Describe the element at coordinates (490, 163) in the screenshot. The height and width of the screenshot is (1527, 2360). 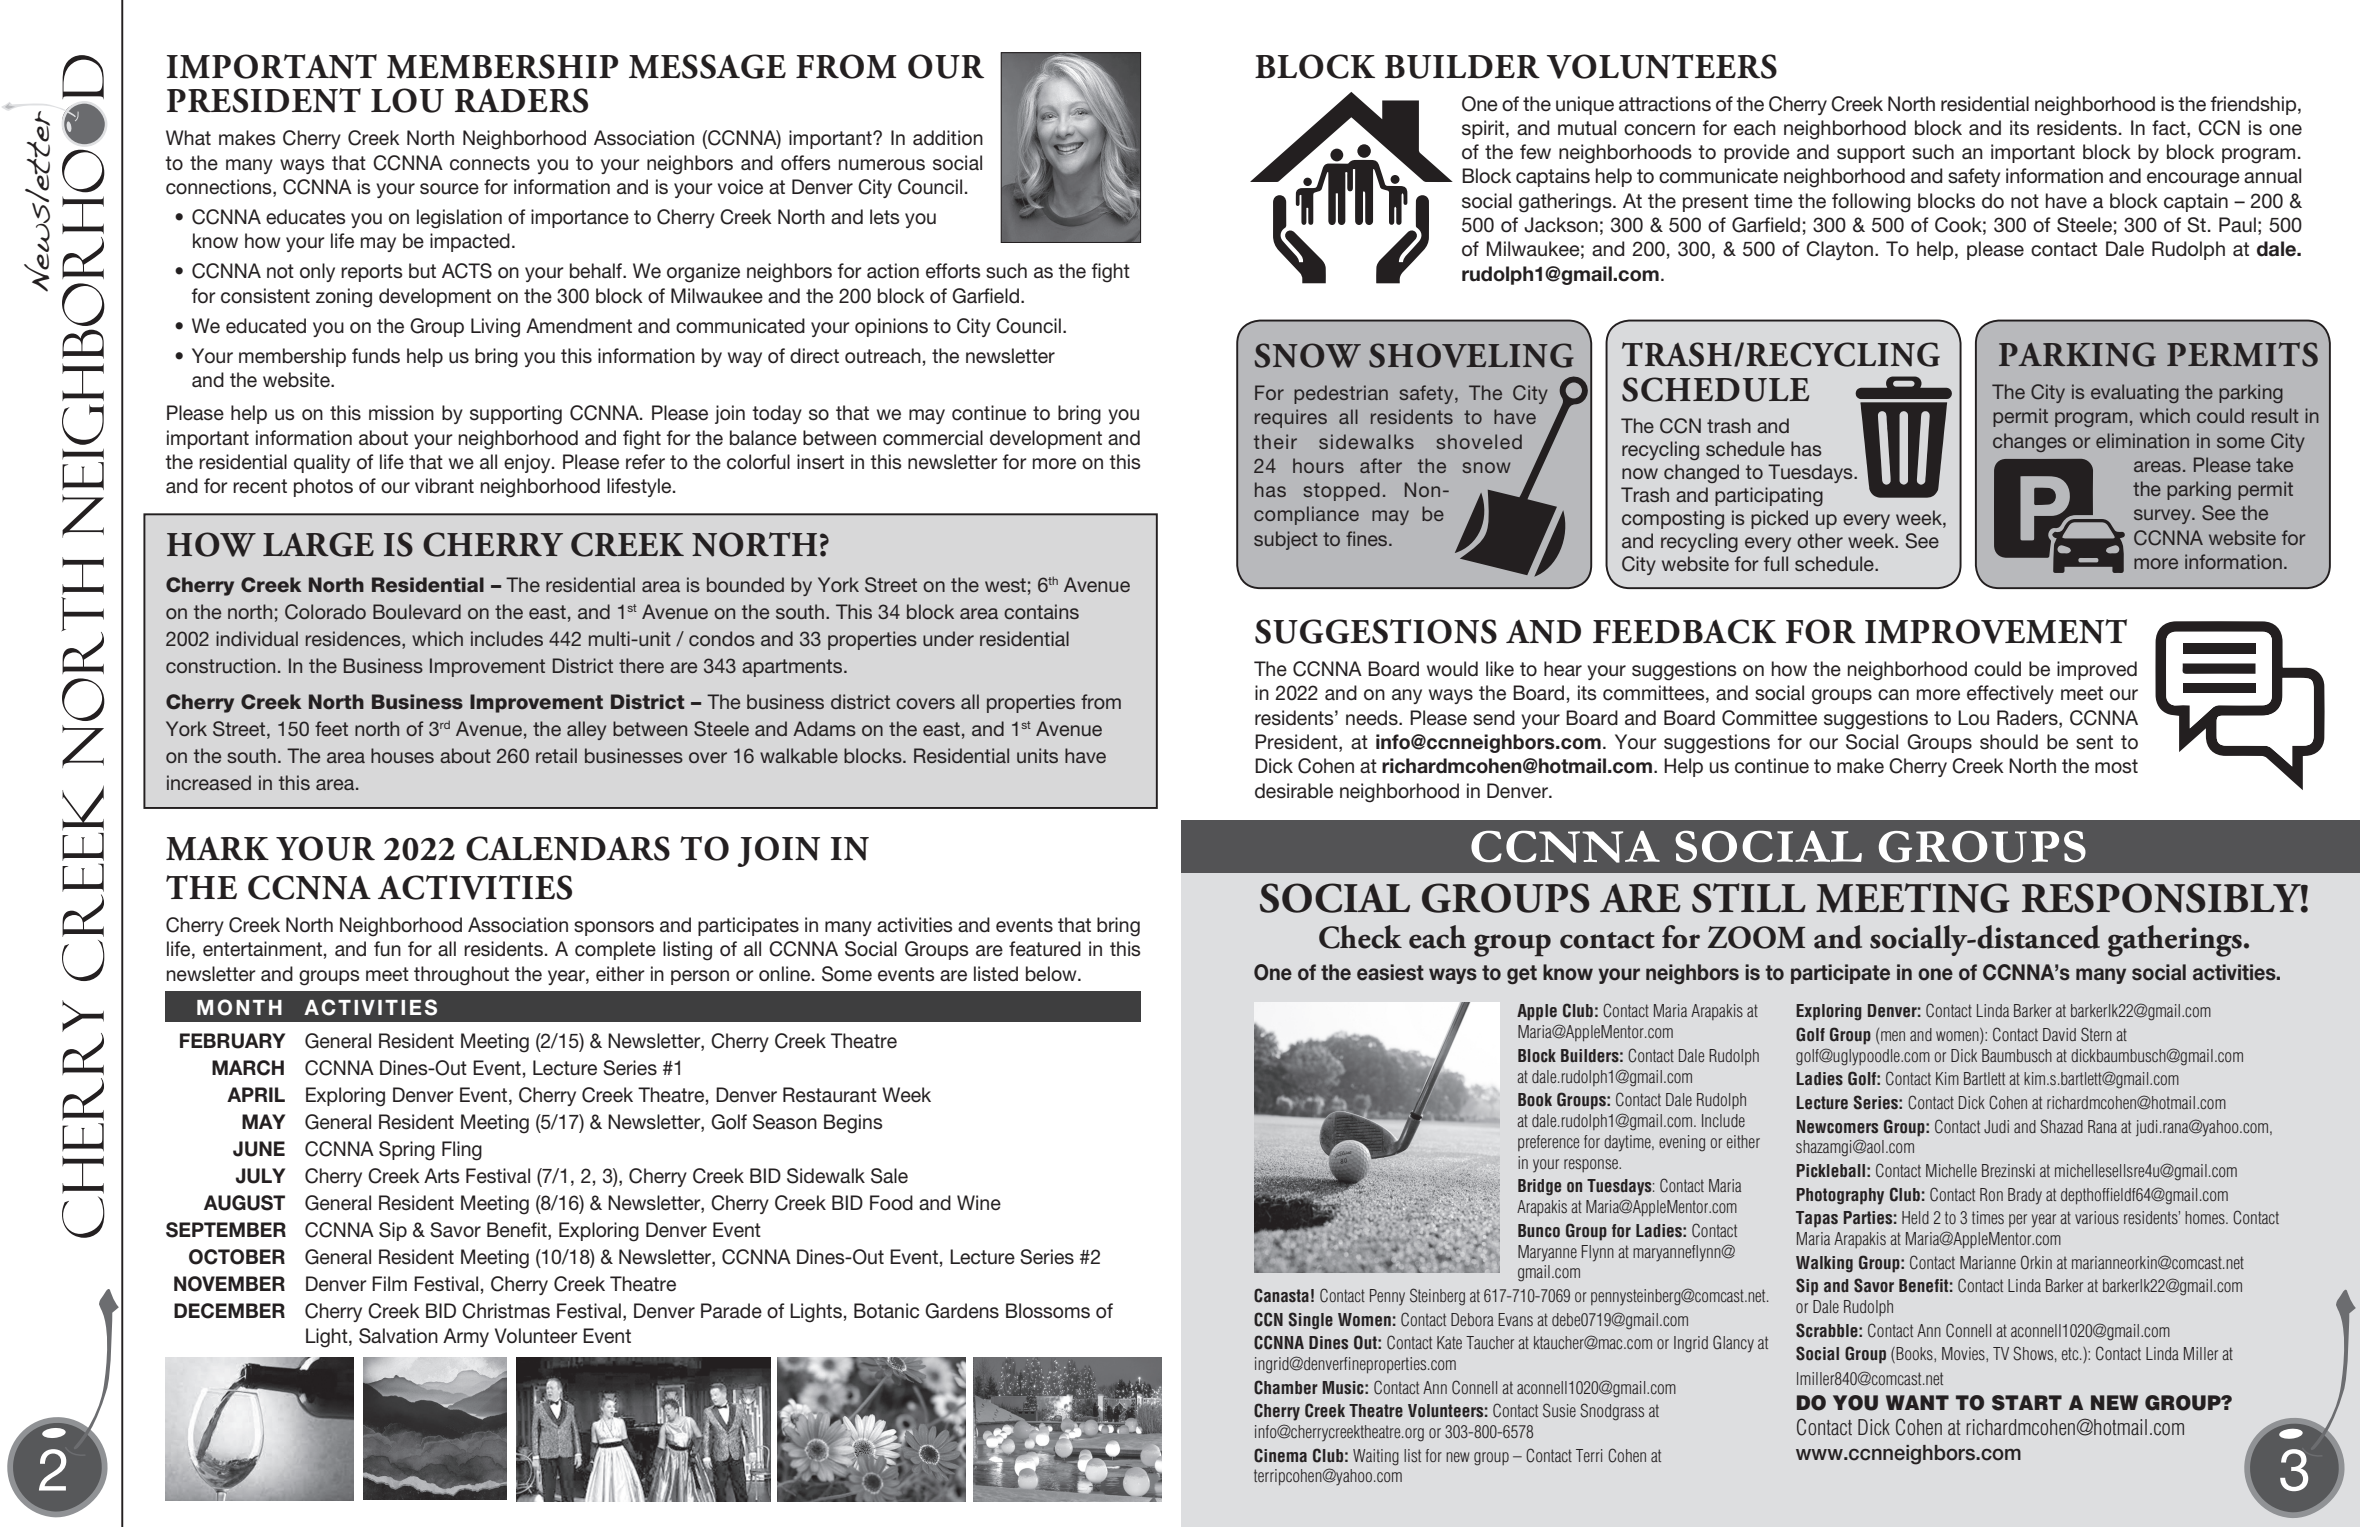
I see `connects` at that location.
